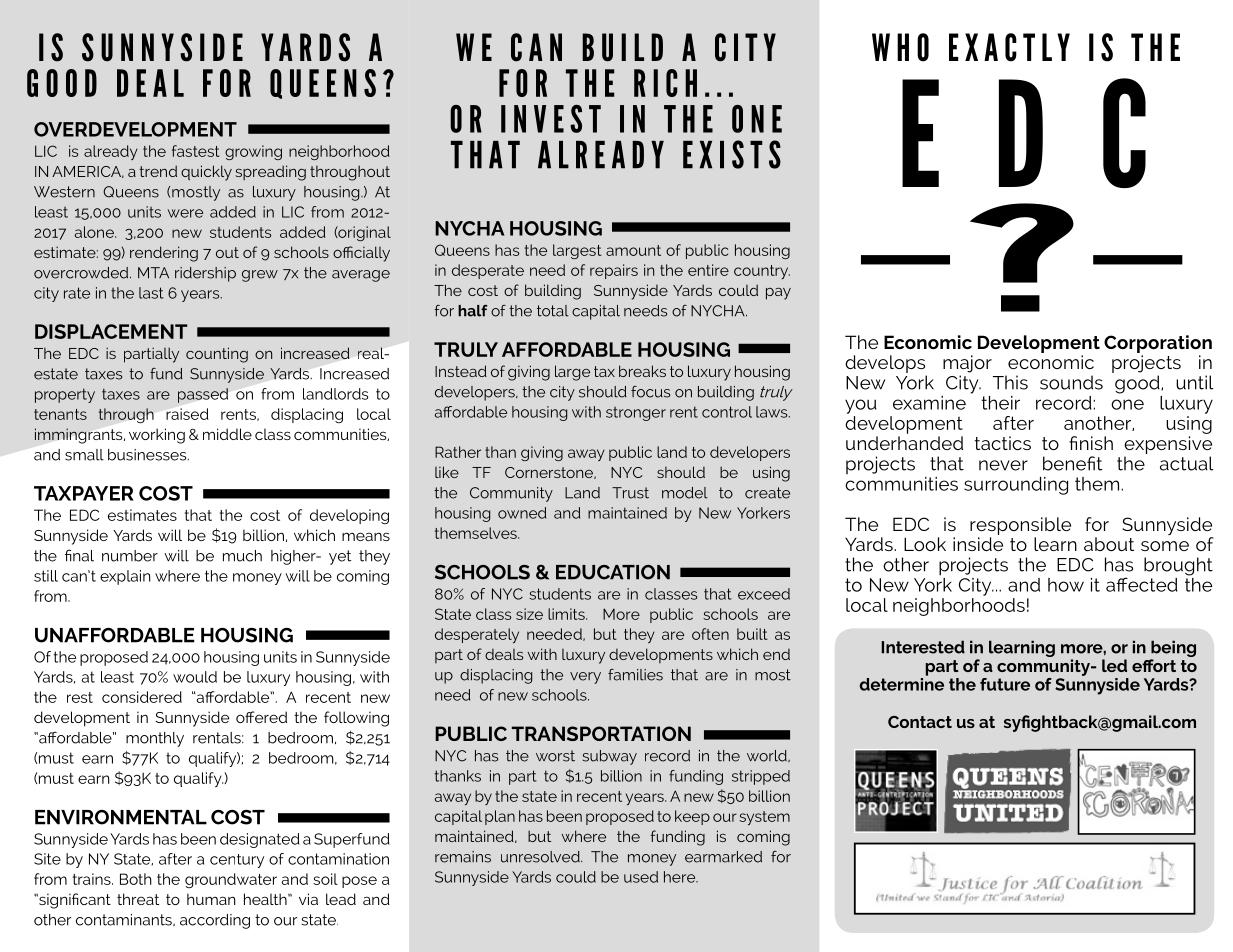 Image resolution: width=1233 pixels, height=952 pixels. I want to click on used, so click(641, 877).
